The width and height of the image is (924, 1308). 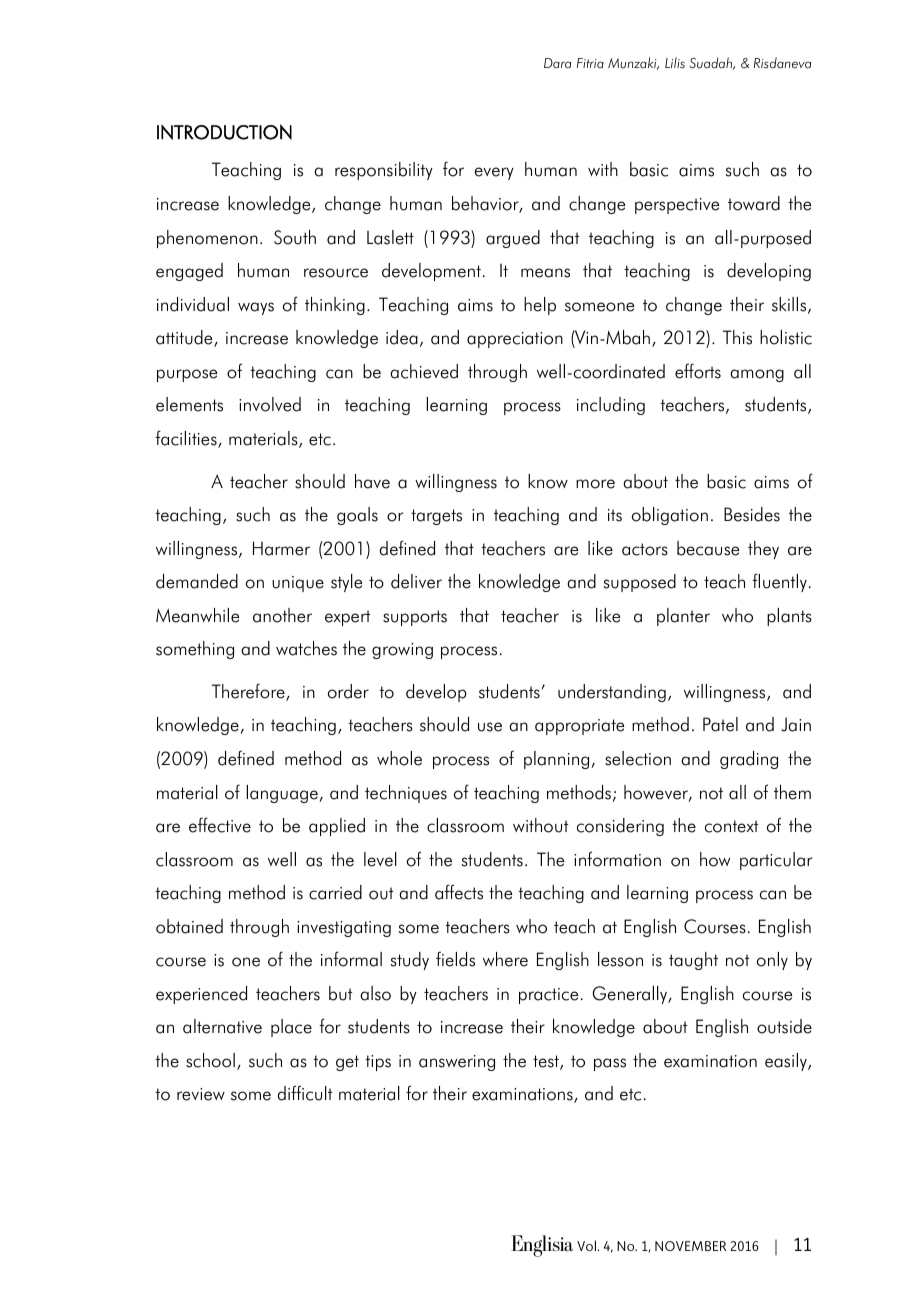 I want to click on context, so click(x=731, y=826).
